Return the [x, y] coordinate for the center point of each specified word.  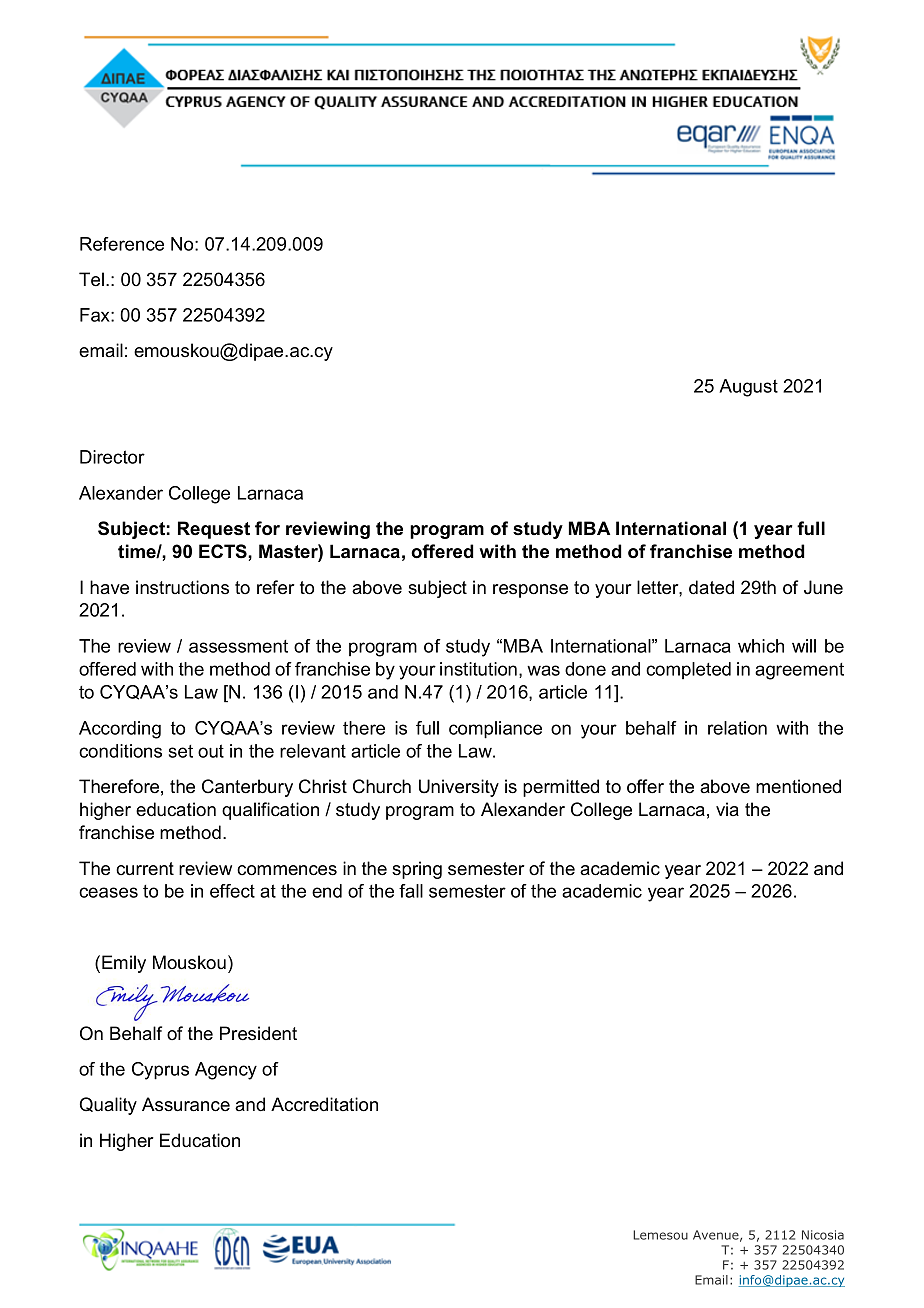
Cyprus [160, 1071]
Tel [91, 279]
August [748, 388]
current [145, 869]
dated [711, 587]
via [727, 809]
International [671, 528]
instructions [182, 587]
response [530, 591]
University [459, 788]
